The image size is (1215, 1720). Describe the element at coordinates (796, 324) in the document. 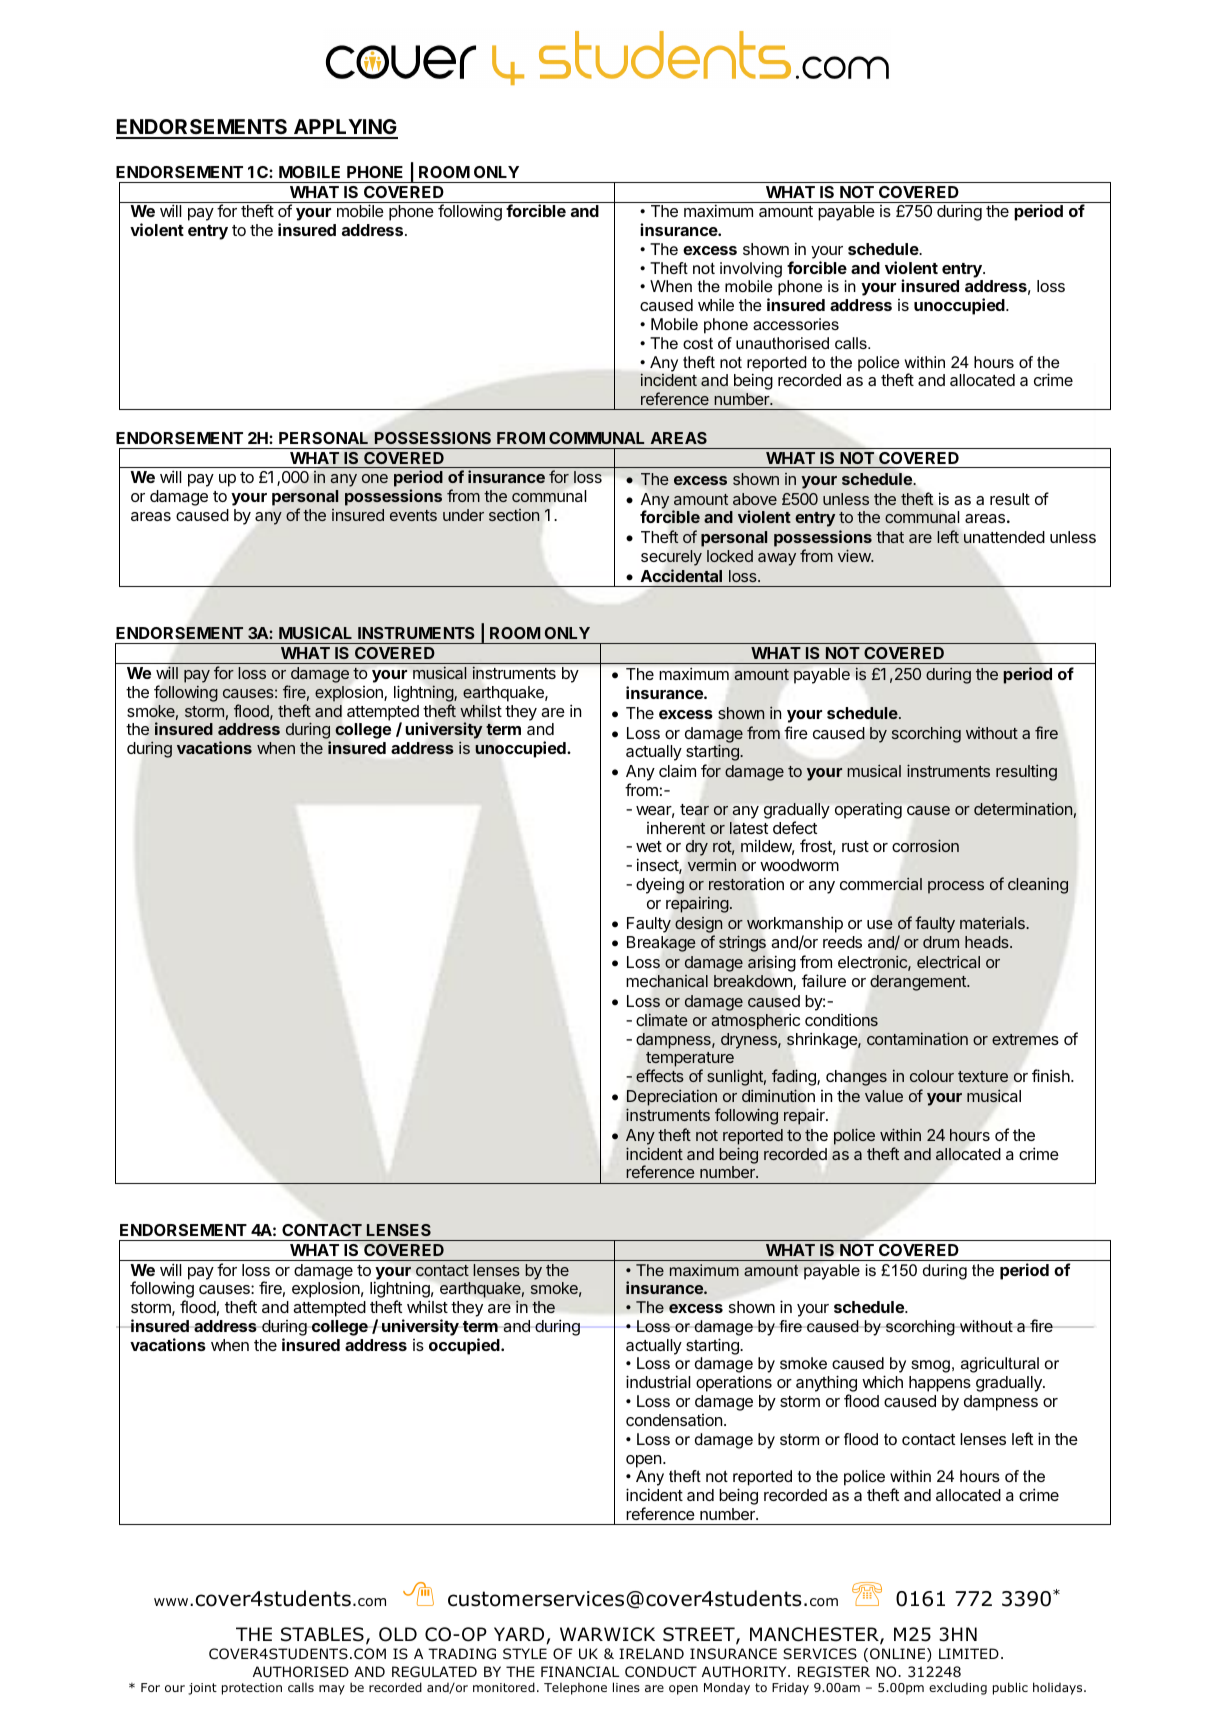

I see `accessories` at that location.
